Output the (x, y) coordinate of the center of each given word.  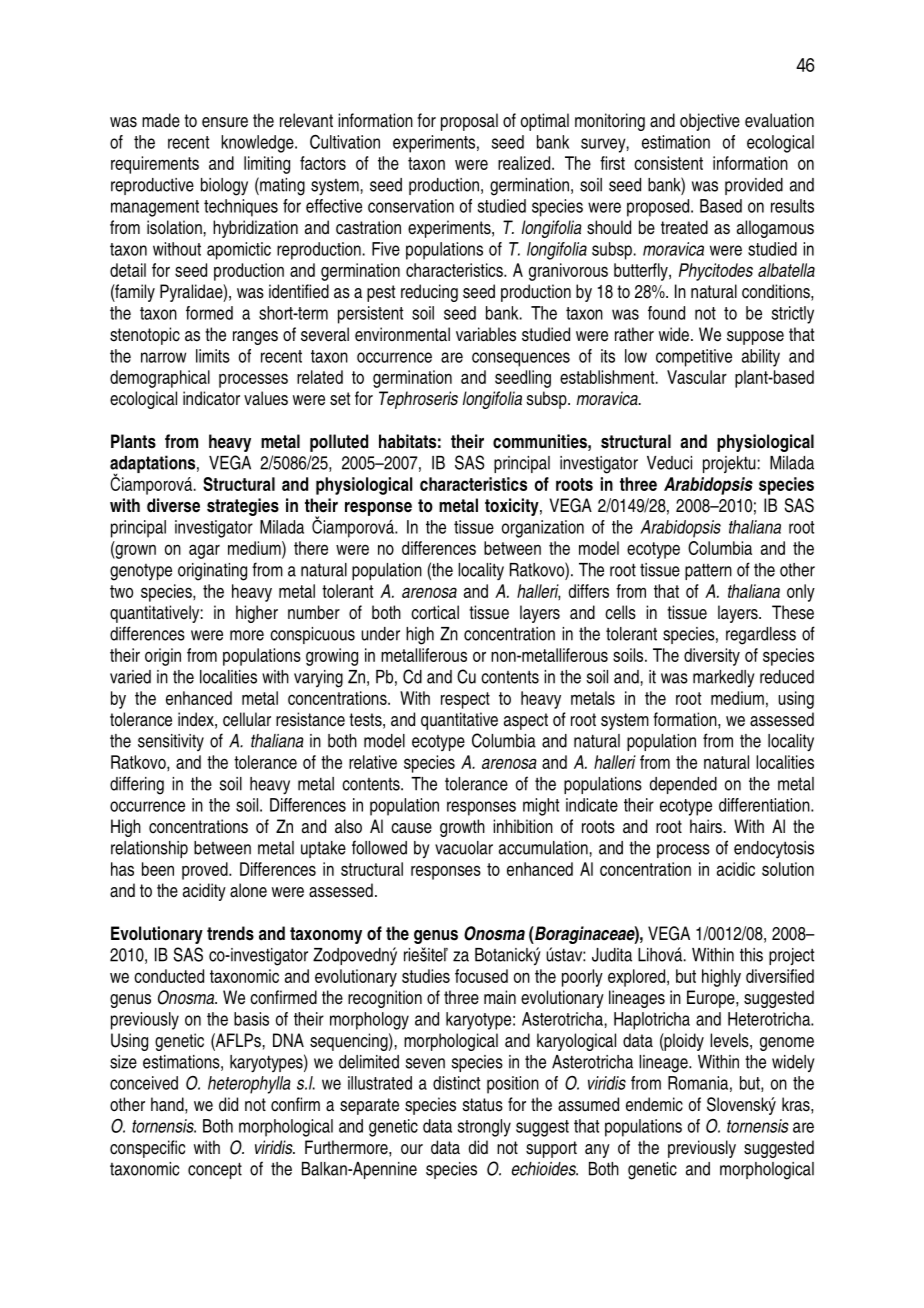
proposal (469, 122)
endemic (654, 1104)
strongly (484, 1128)
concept (215, 1170)
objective (710, 122)
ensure (225, 122)
